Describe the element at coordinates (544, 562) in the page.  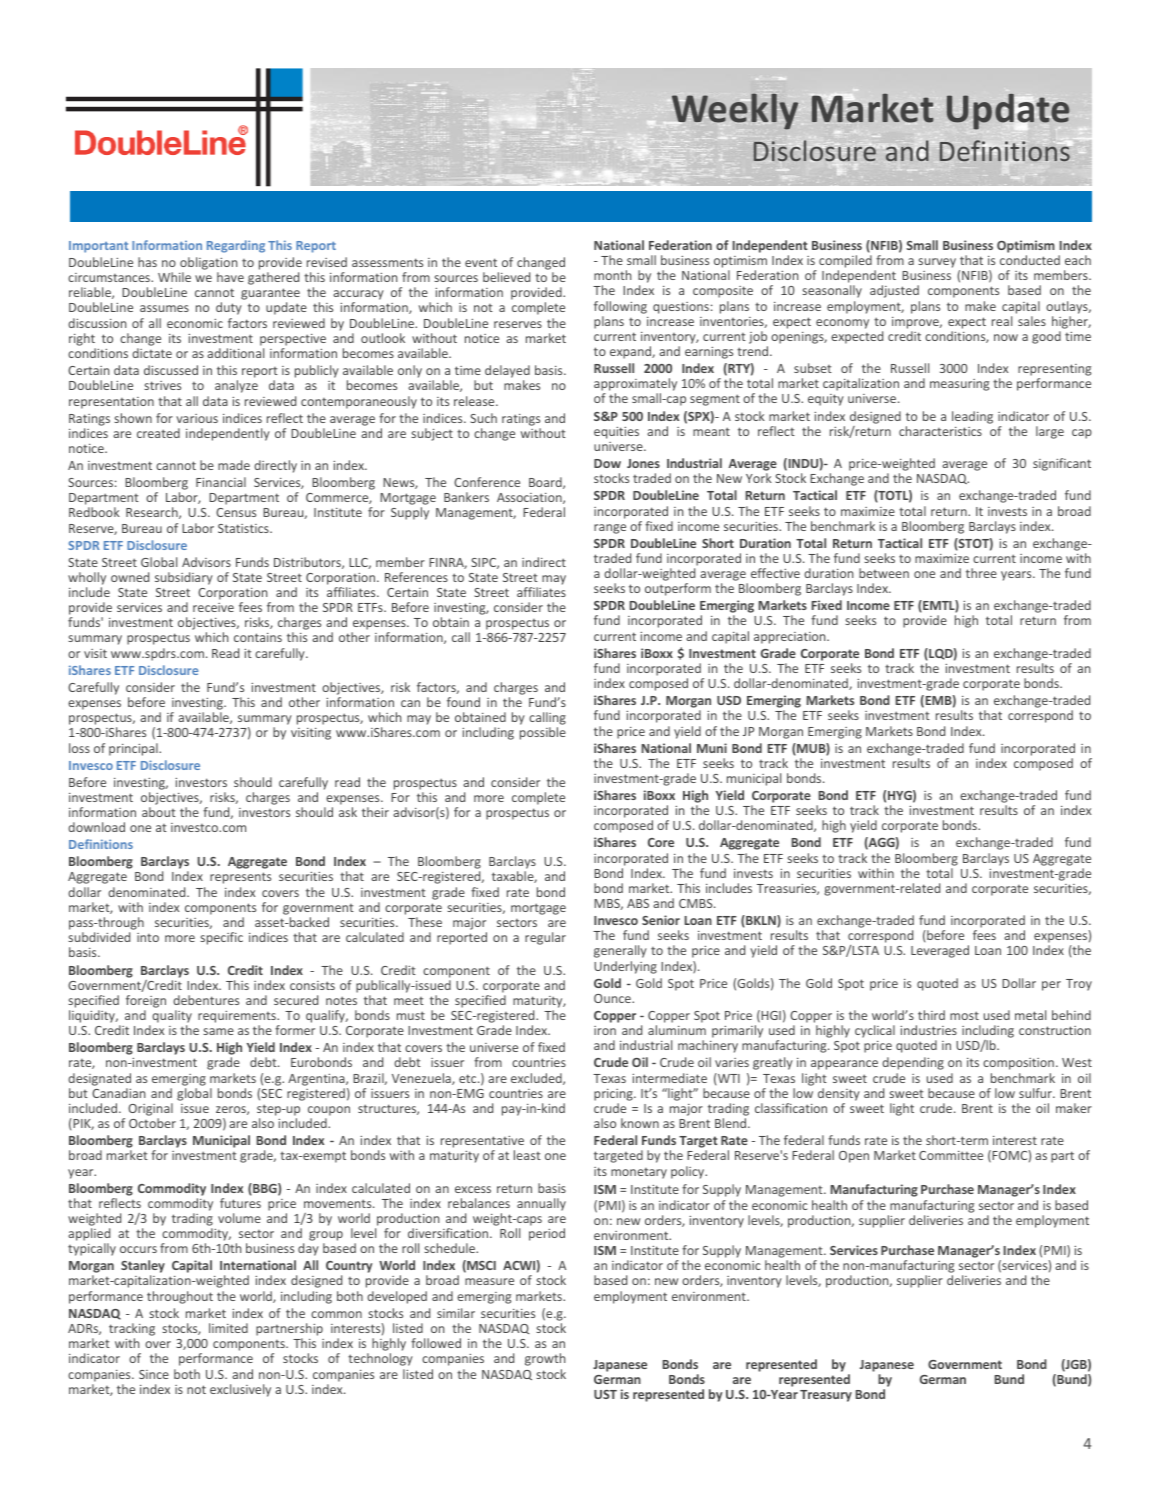
I see `indirect` at that location.
